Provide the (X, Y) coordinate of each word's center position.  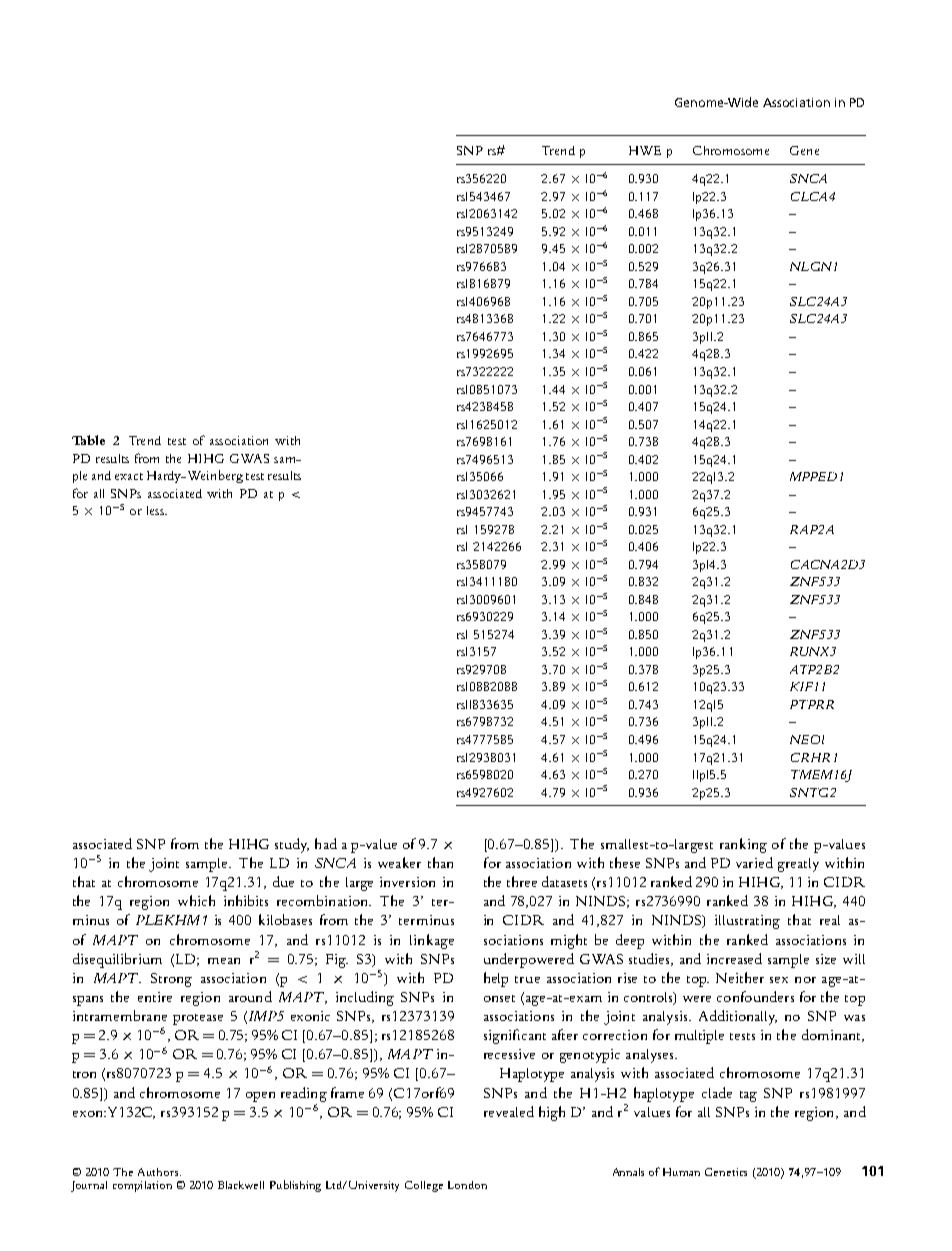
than (440, 862)
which (196, 900)
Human (681, 1172)
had (326, 843)
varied (754, 862)
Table (88, 440)
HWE (645, 150)
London (467, 1185)
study (292, 845)
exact (129, 476)
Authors (159, 1172)
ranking (743, 845)
